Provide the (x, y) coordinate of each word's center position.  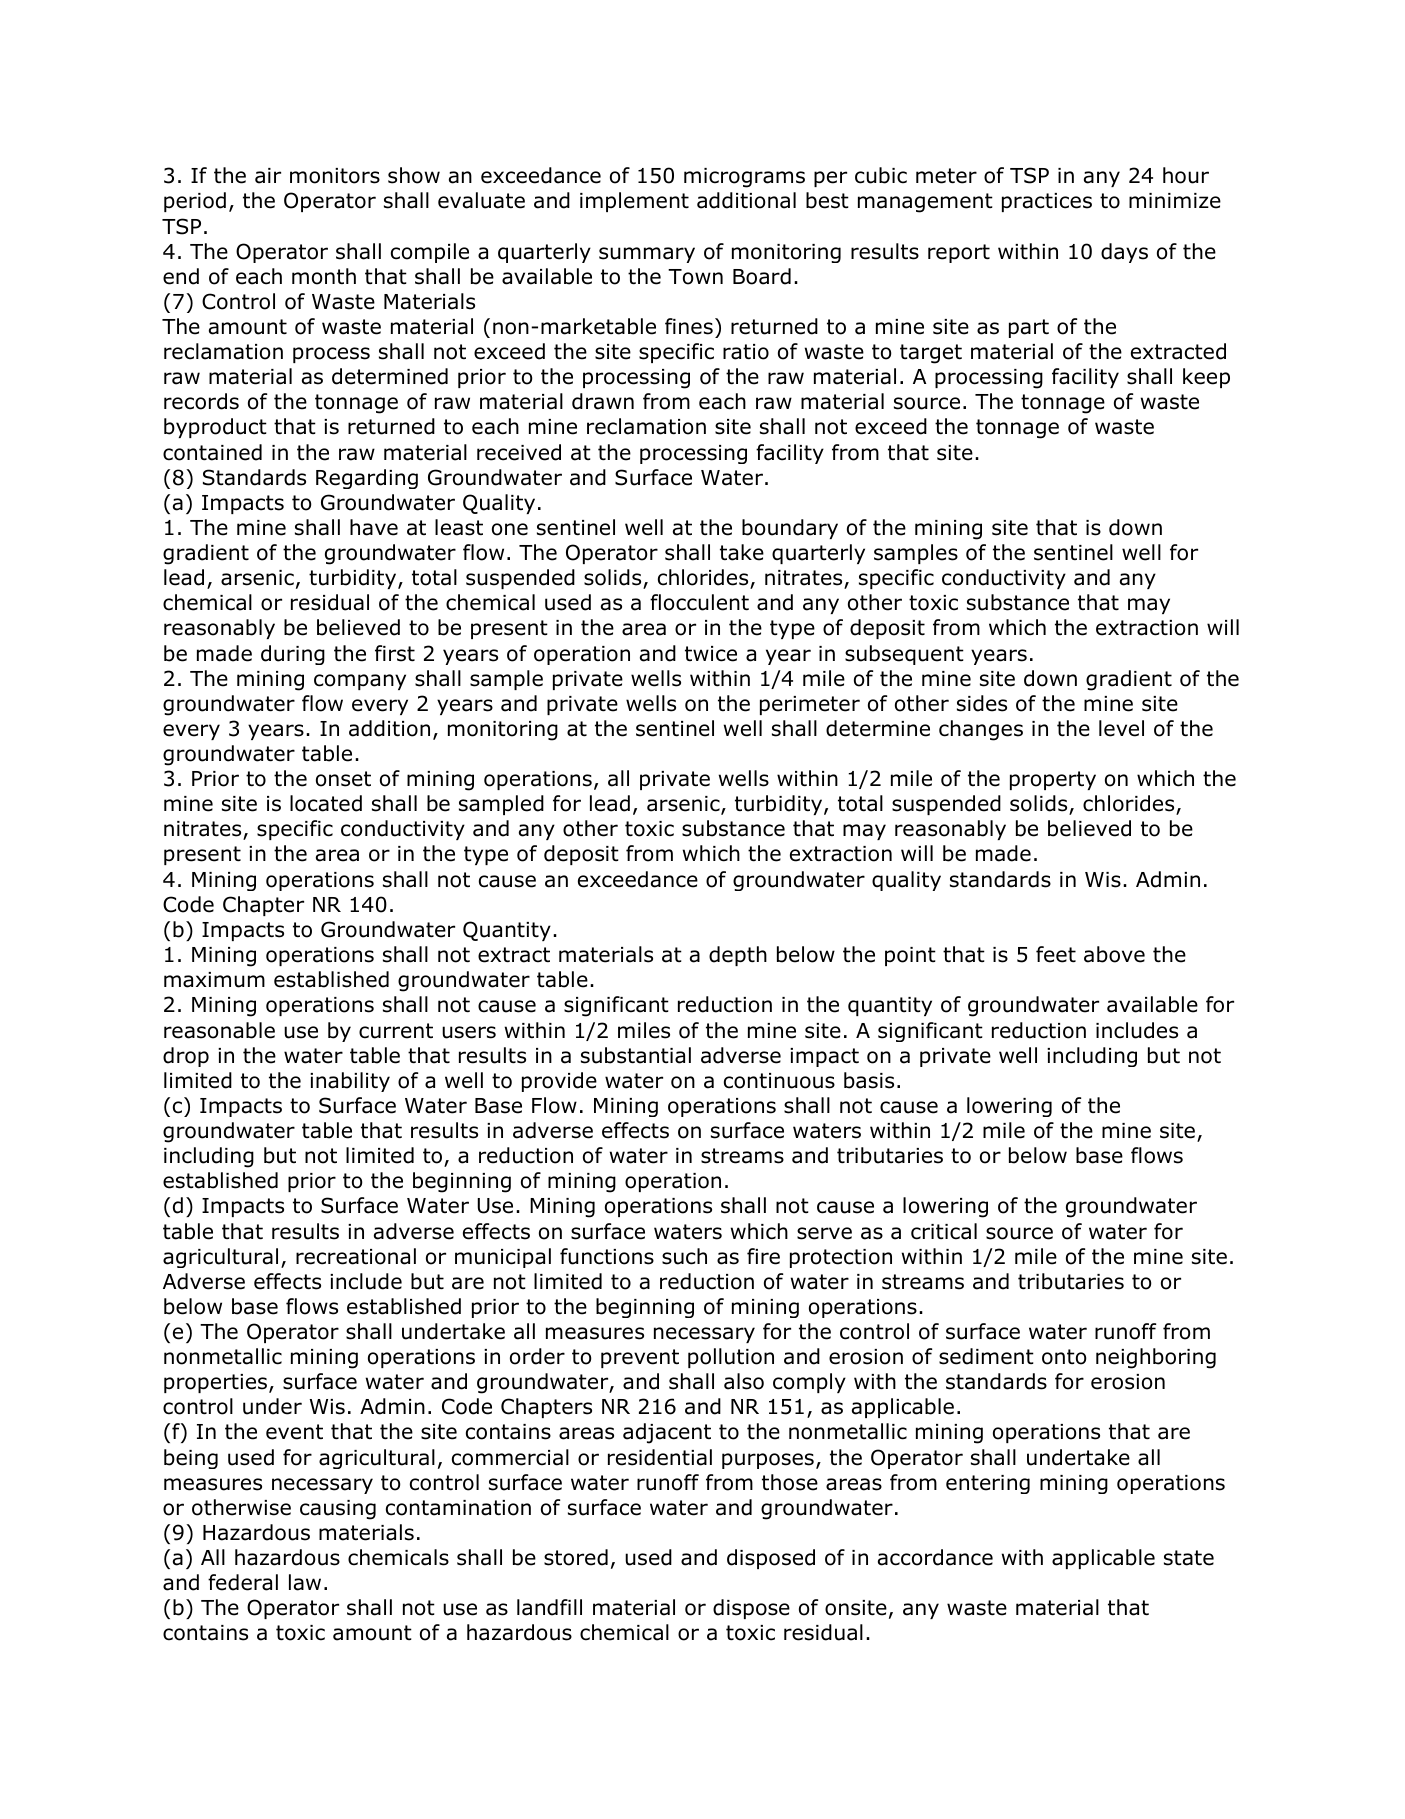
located (326, 803)
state (1189, 1558)
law (305, 1582)
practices (1047, 202)
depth (738, 956)
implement (634, 202)
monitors (335, 176)
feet (1056, 954)
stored (576, 1557)
